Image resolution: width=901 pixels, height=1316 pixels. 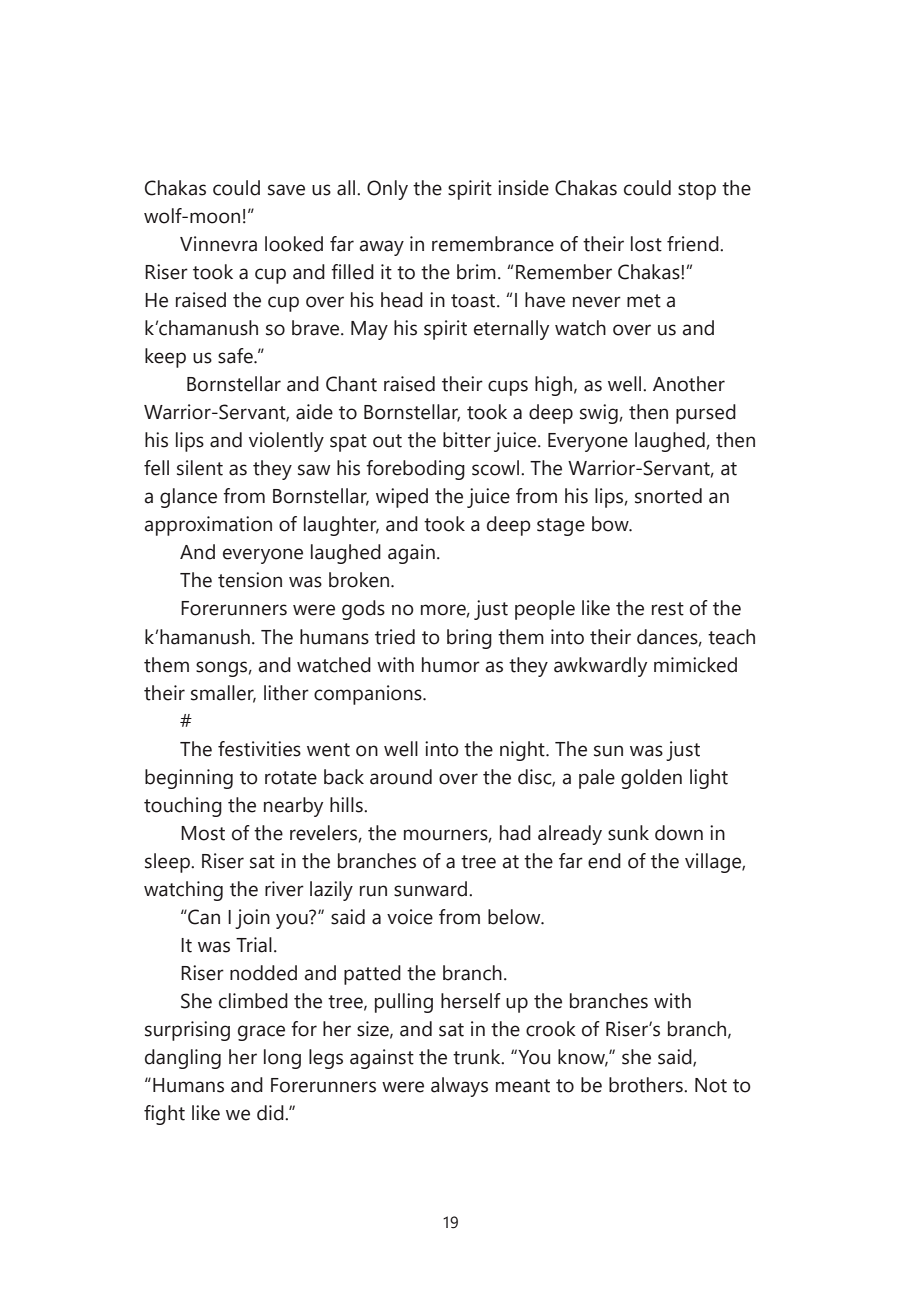 What do you see at coordinates (459, 1087) in the page?
I see `always` at bounding box center [459, 1087].
